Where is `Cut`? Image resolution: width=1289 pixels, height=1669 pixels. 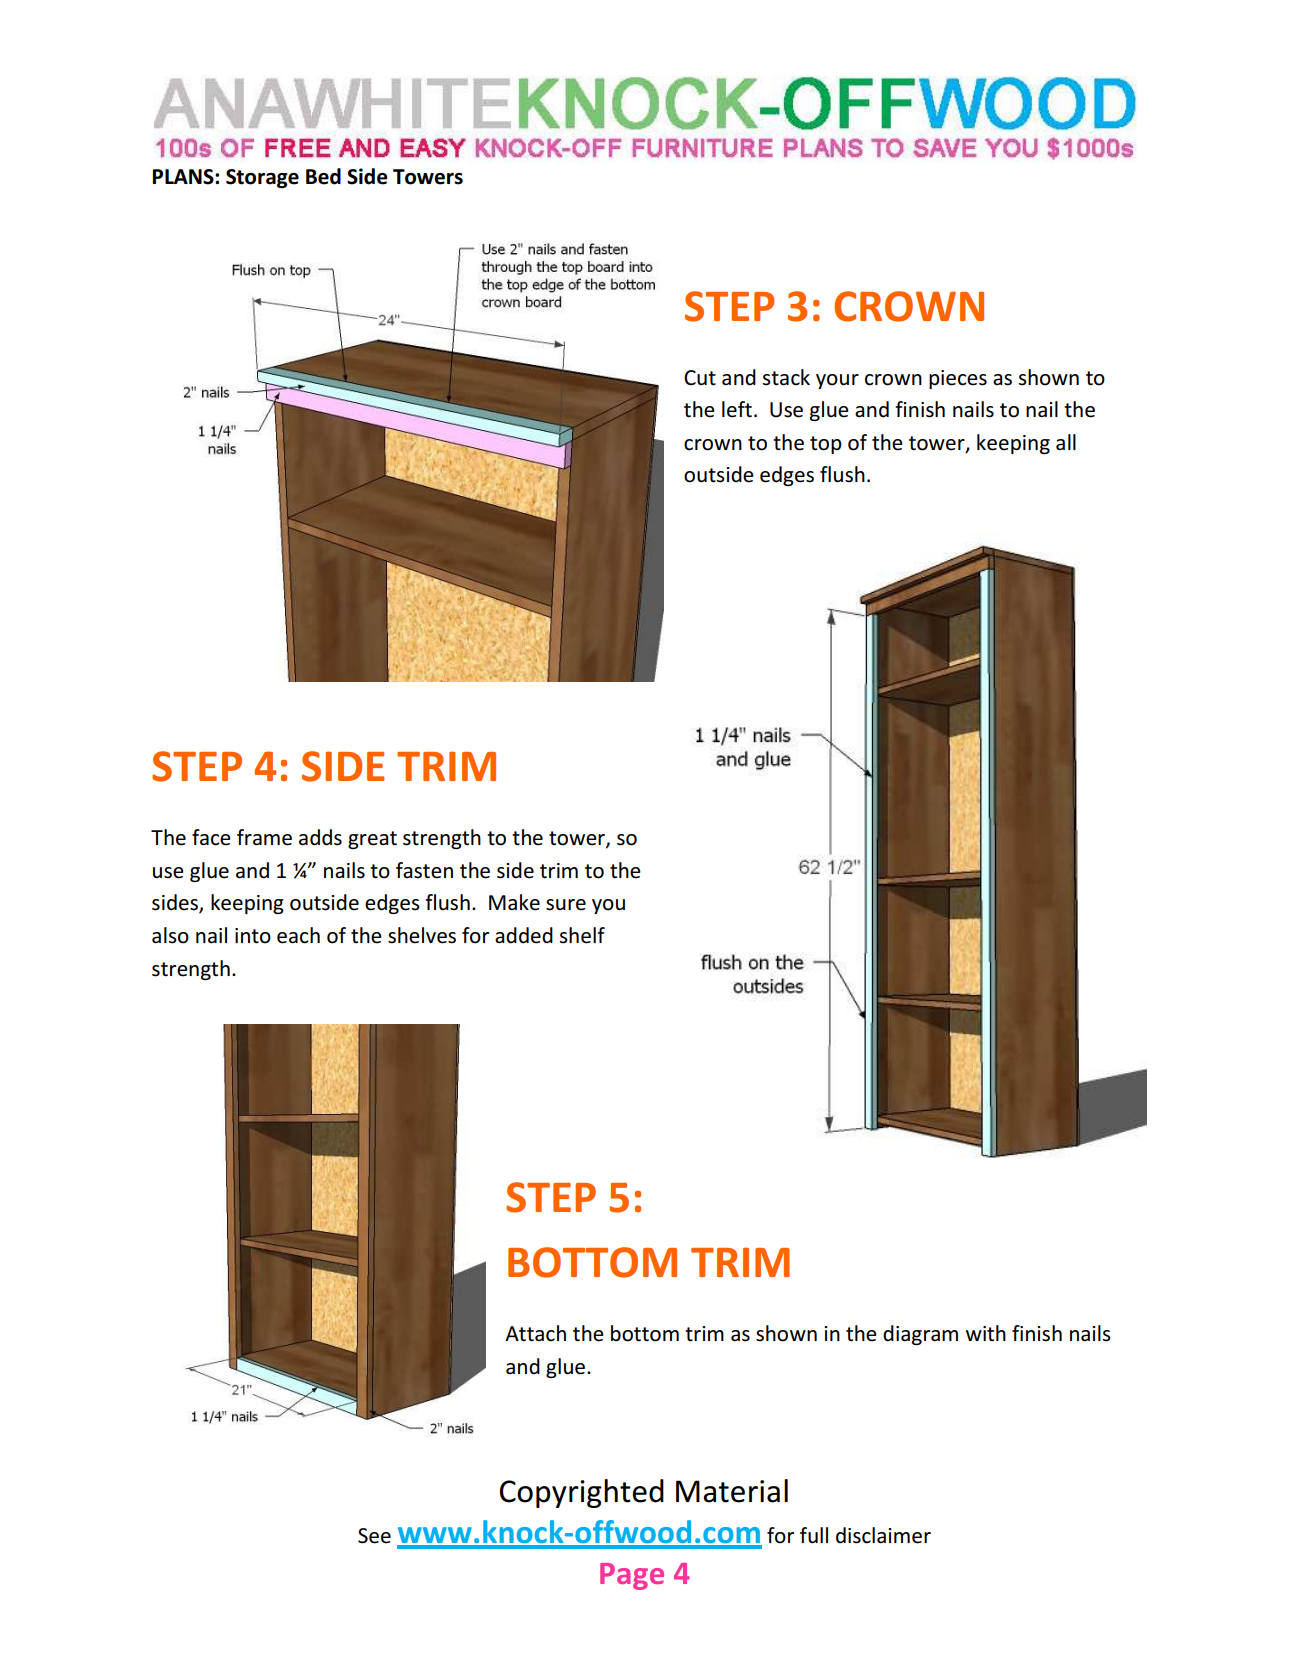
Cut is located at coordinates (700, 378).
